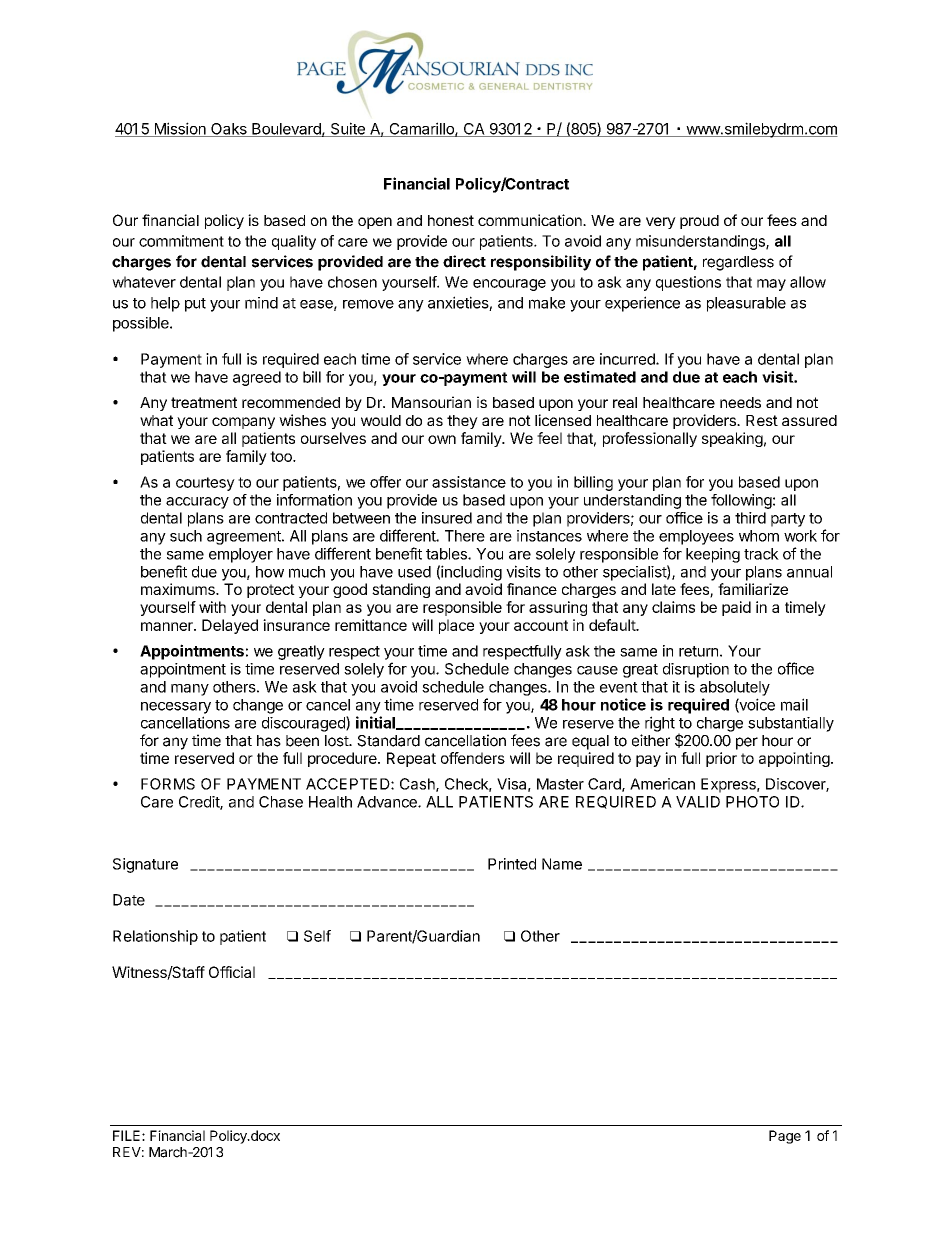 This page has width=952, height=1233. What do you see at coordinates (562, 864) in the page?
I see `Name` at bounding box center [562, 864].
